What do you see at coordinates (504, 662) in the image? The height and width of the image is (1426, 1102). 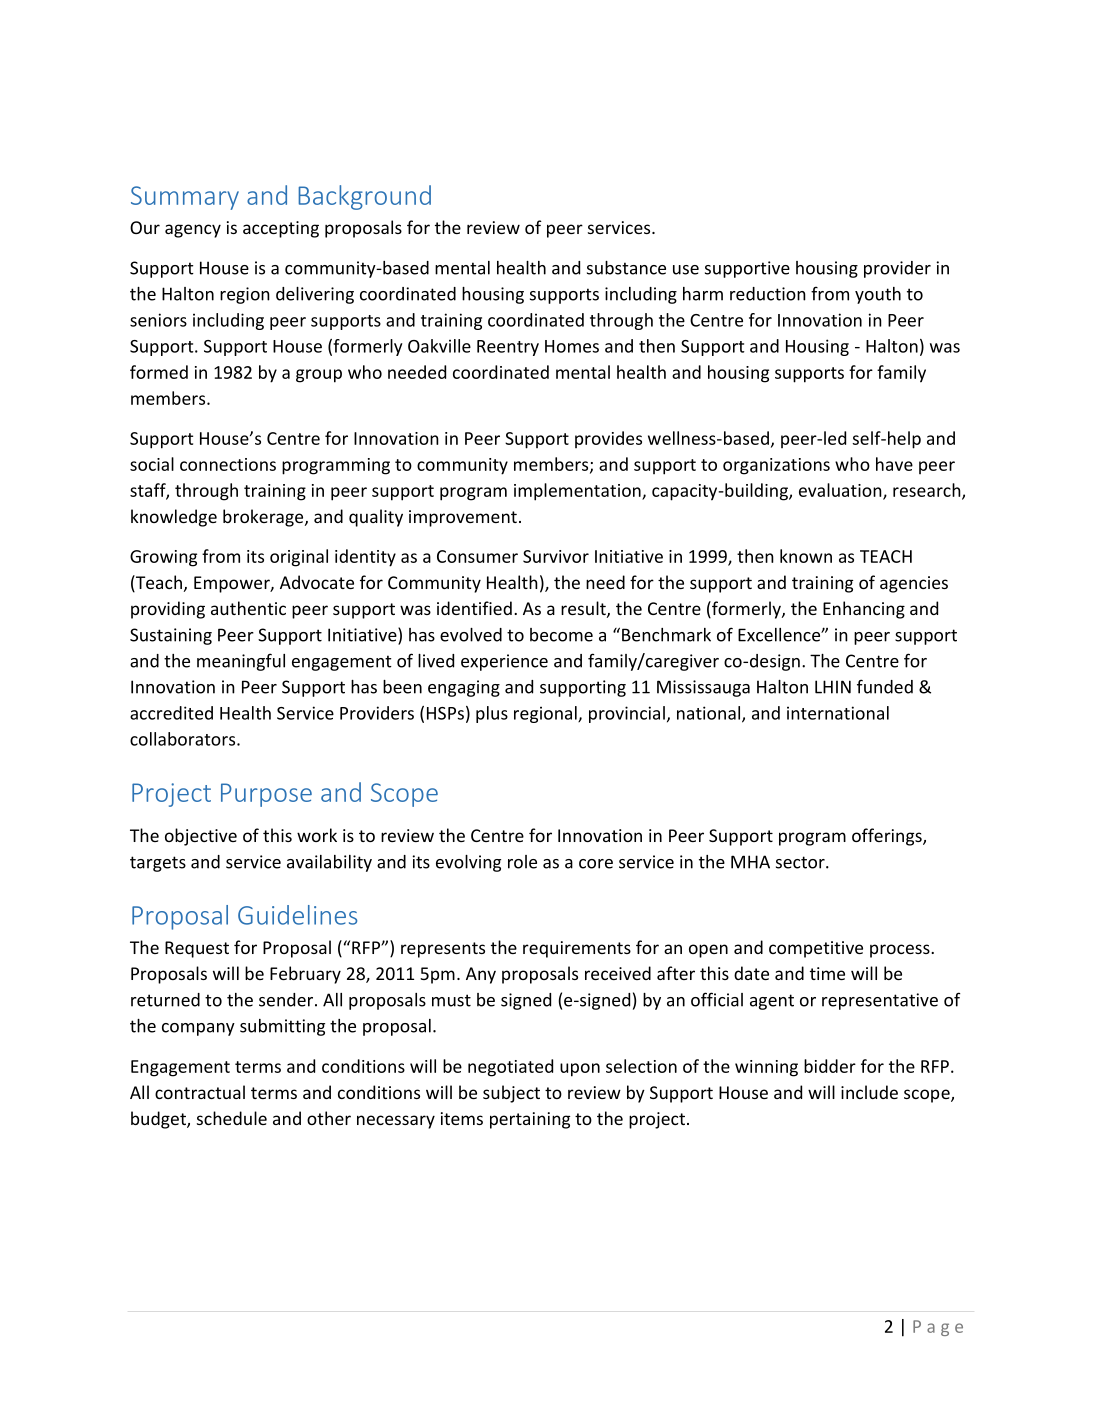 I see `experience` at bounding box center [504, 662].
